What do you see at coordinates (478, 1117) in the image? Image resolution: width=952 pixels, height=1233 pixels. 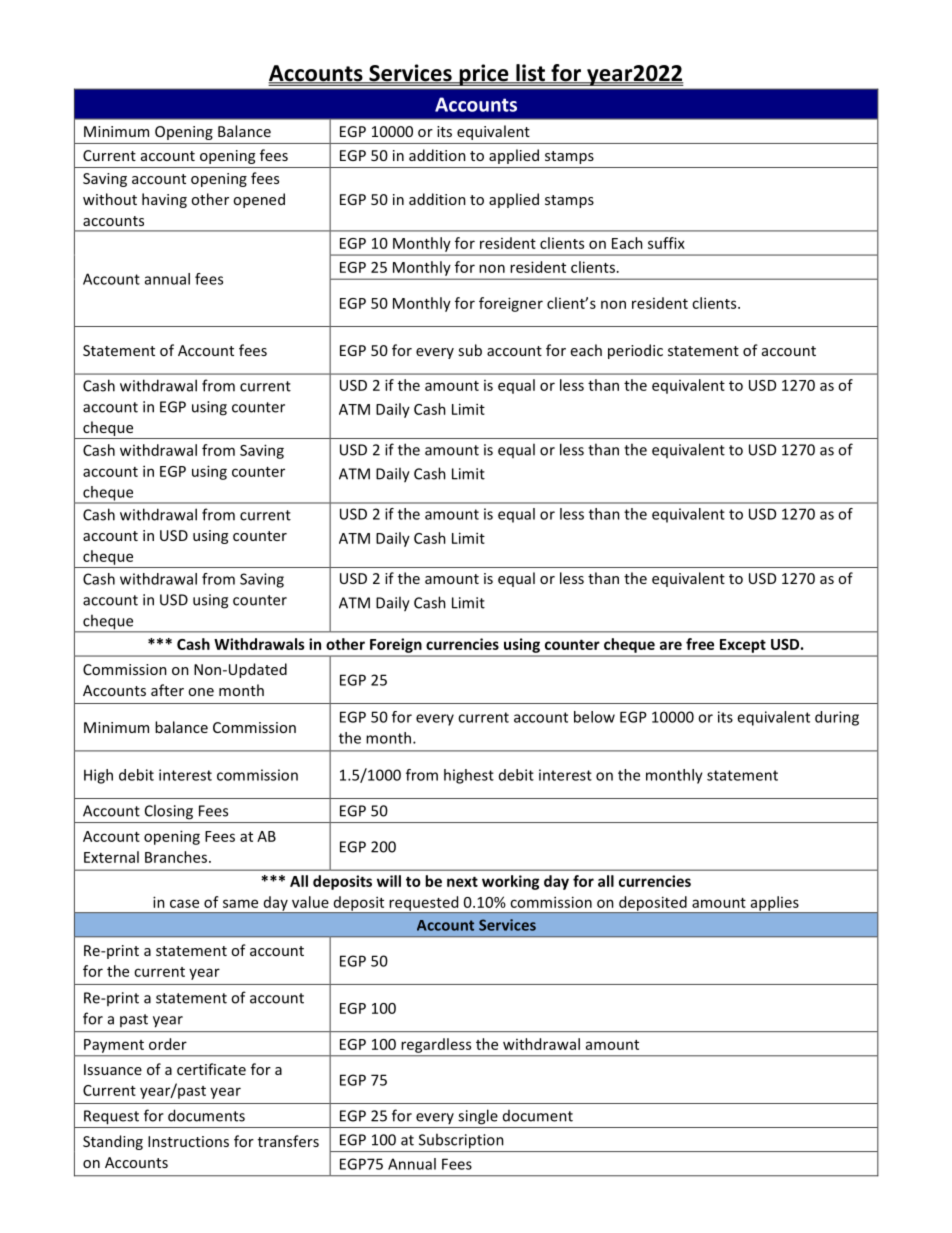 I see `single` at bounding box center [478, 1117].
